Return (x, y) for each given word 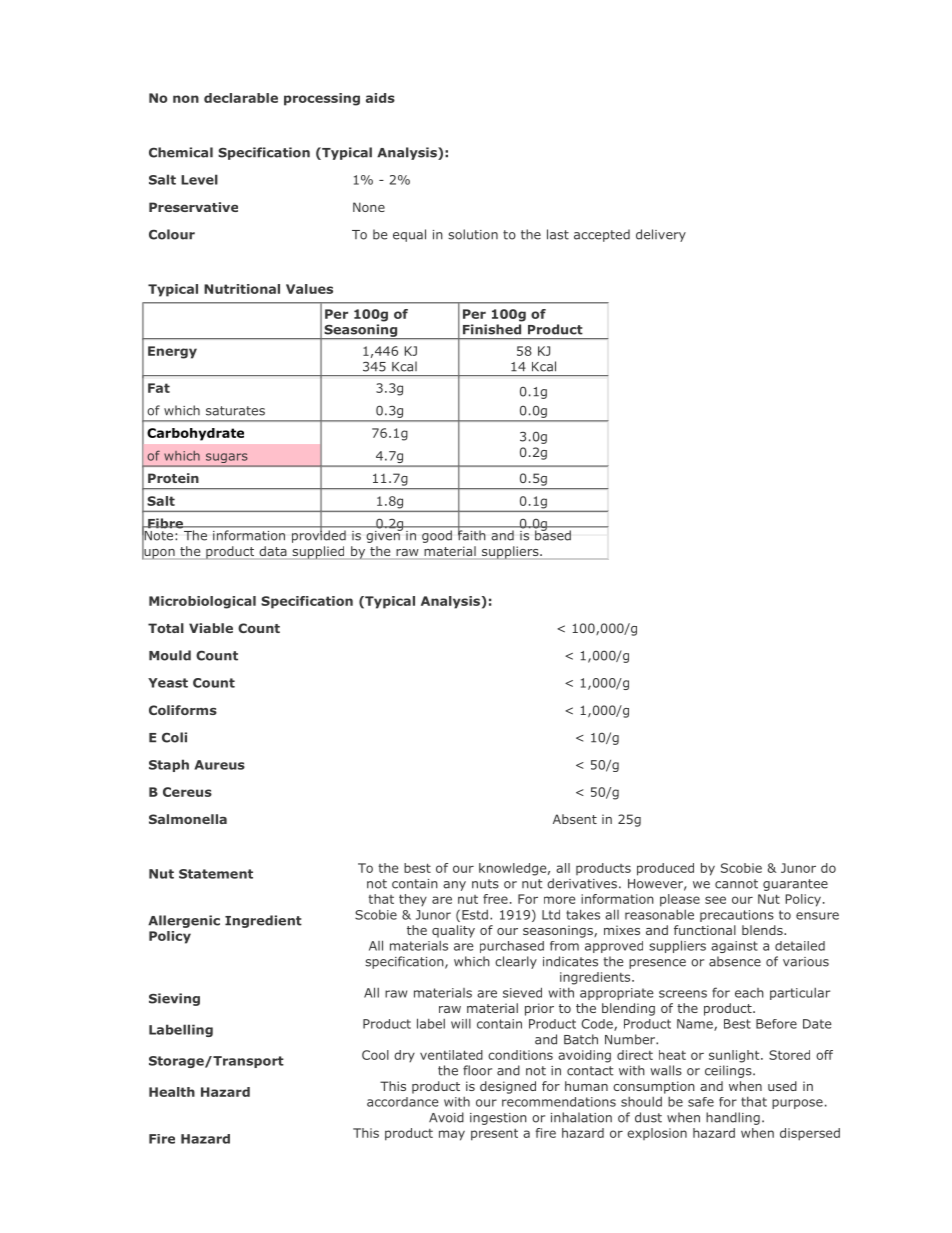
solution (473, 234)
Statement (216, 874)
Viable (211, 628)
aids (380, 98)
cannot (736, 884)
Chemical (181, 152)
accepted (602, 235)
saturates (235, 411)
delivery (661, 235)
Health (172, 1092)
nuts (485, 884)
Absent (575, 819)
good (437, 536)
